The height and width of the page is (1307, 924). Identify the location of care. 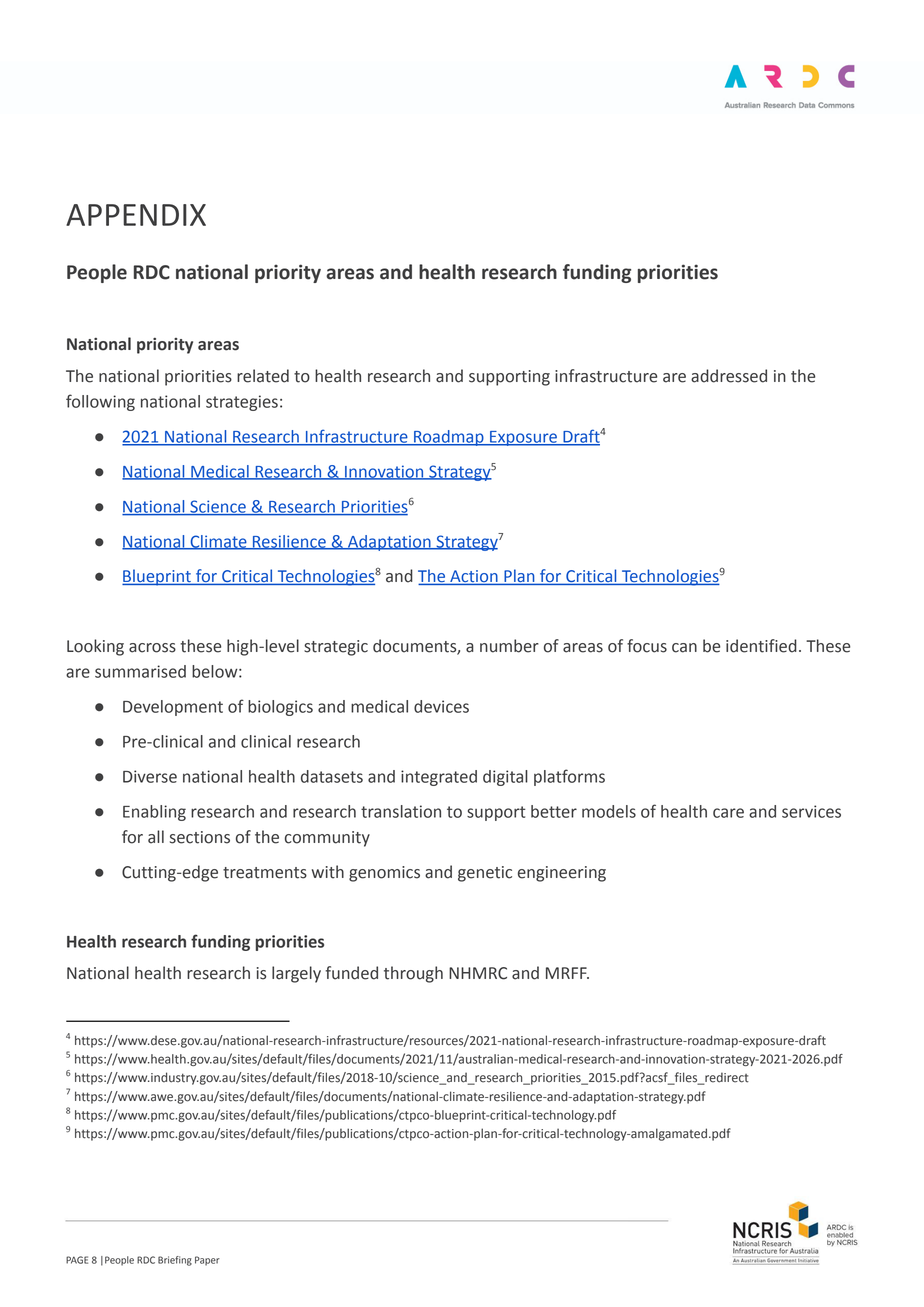
(728, 813).
